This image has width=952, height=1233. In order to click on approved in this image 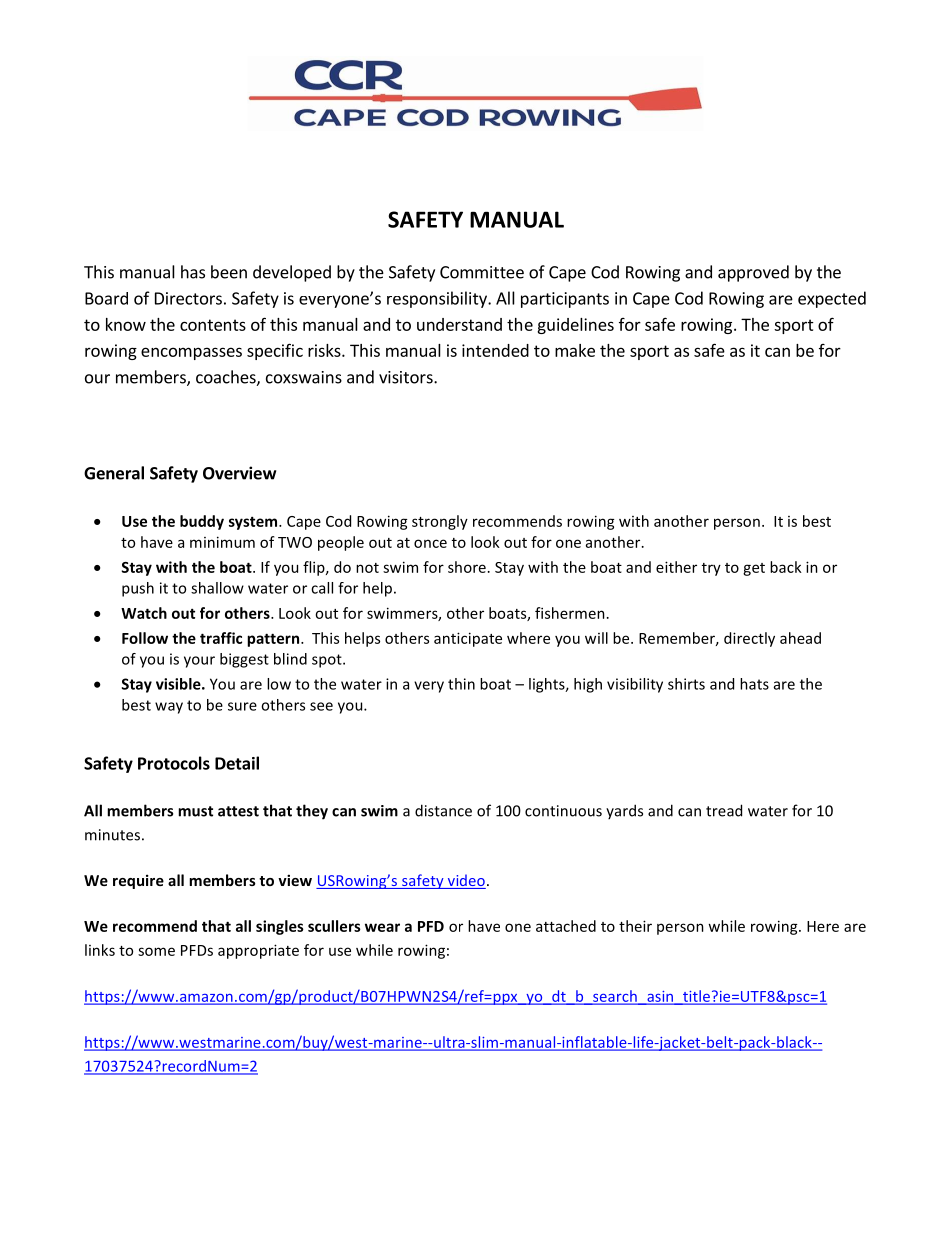, I will do `click(753, 273)`.
